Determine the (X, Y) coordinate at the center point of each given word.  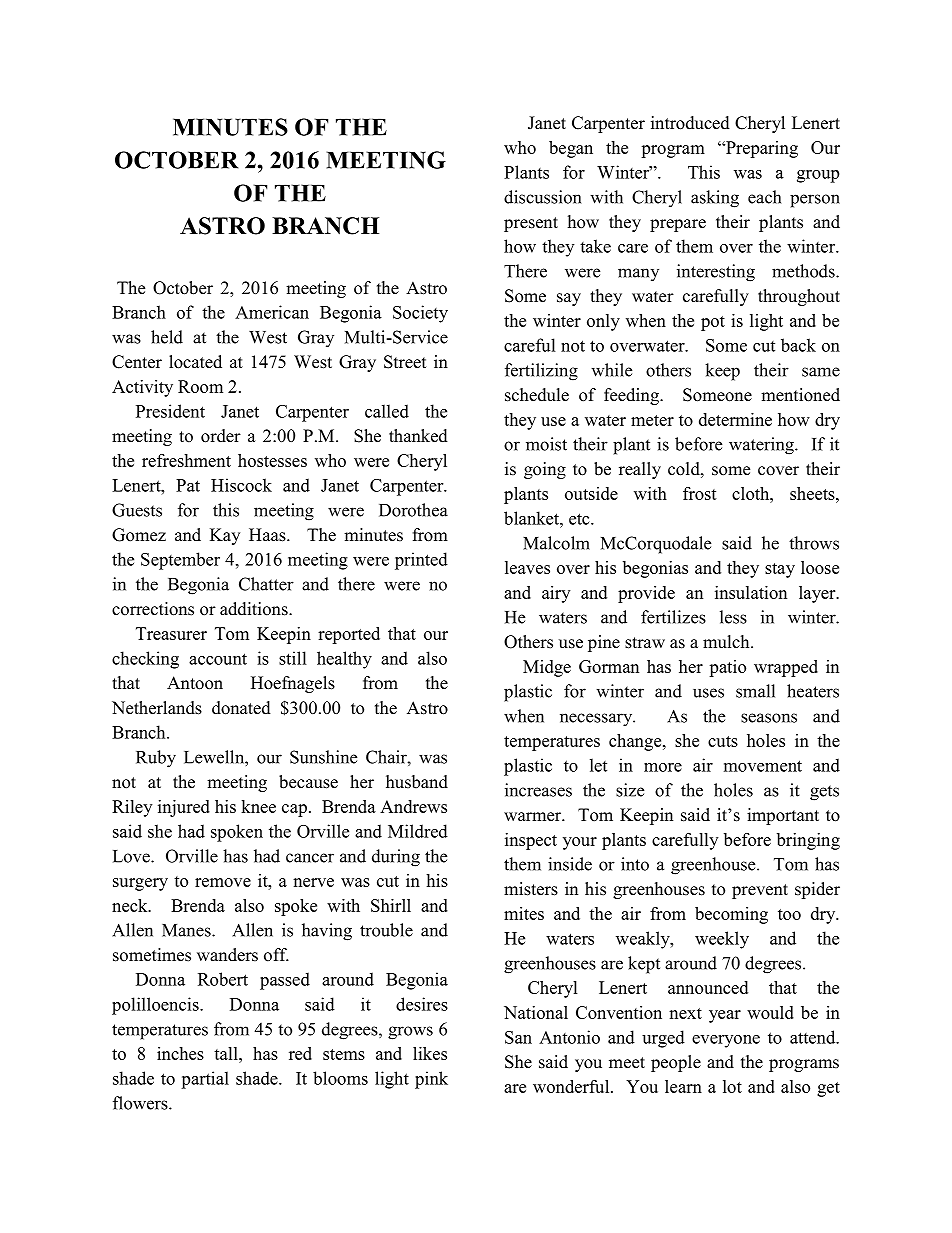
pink (431, 1080)
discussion (542, 197)
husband (417, 782)
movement (763, 766)
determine (735, 419)
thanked (418, 436)
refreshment (186, 460)
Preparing (761, 149)
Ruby (156, 759)
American (272, 312)
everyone (726, 1041)
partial (205, 1080)
